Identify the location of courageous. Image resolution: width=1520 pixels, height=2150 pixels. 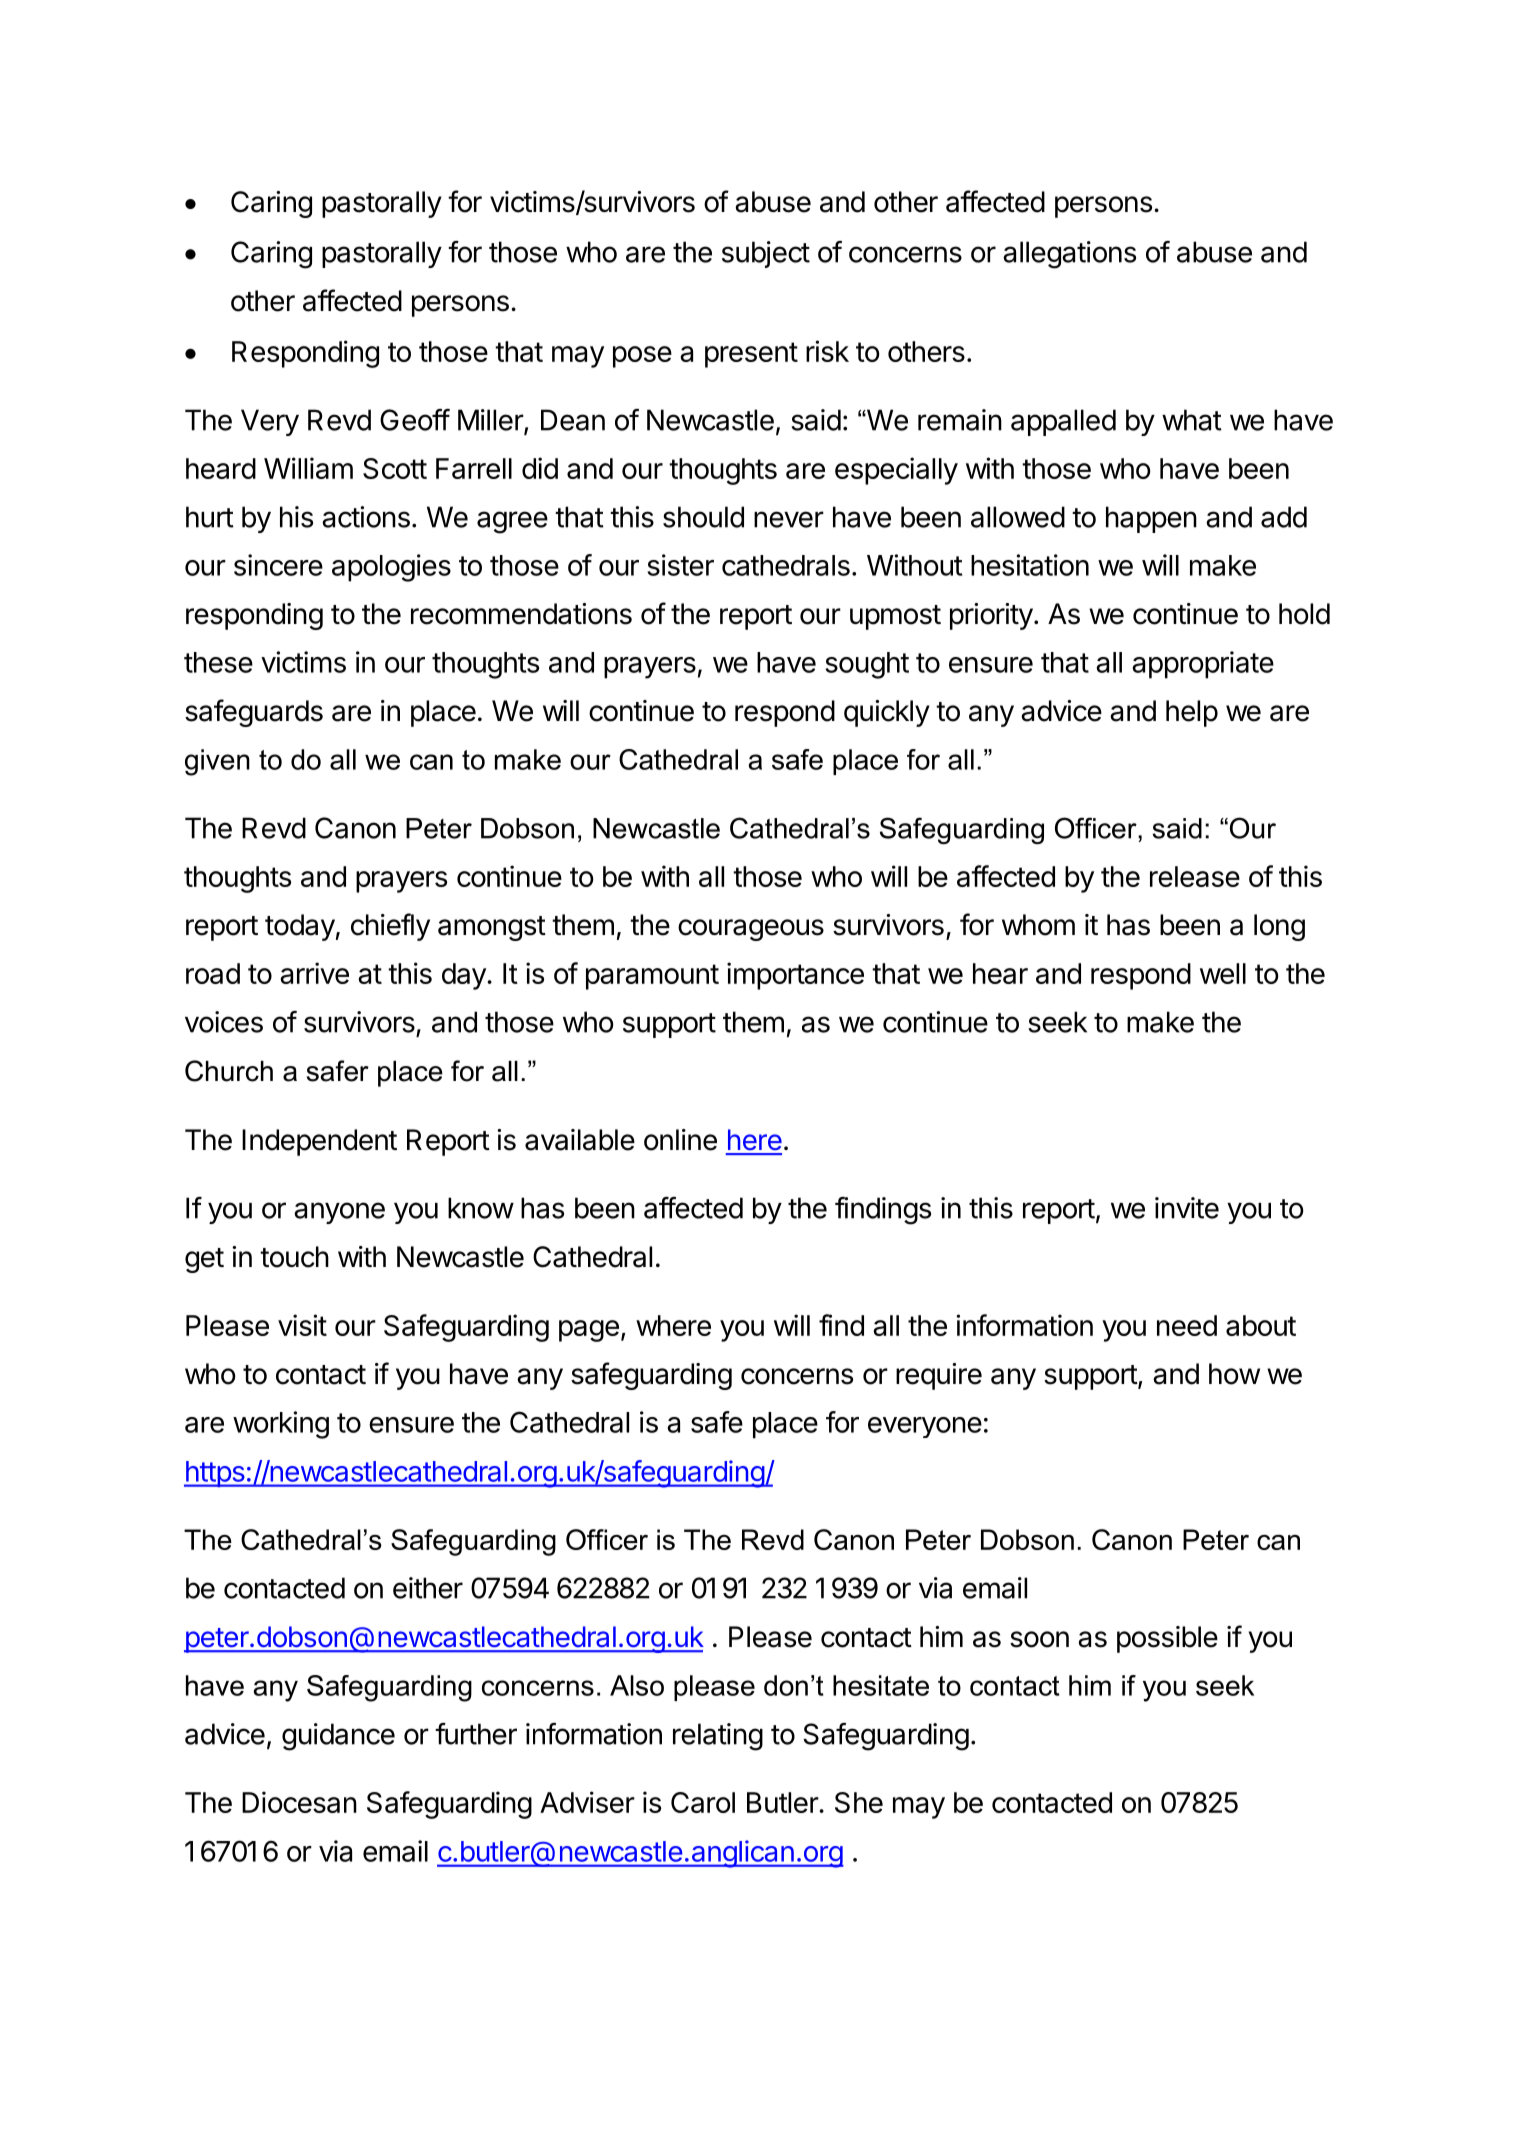
(751, 930).
